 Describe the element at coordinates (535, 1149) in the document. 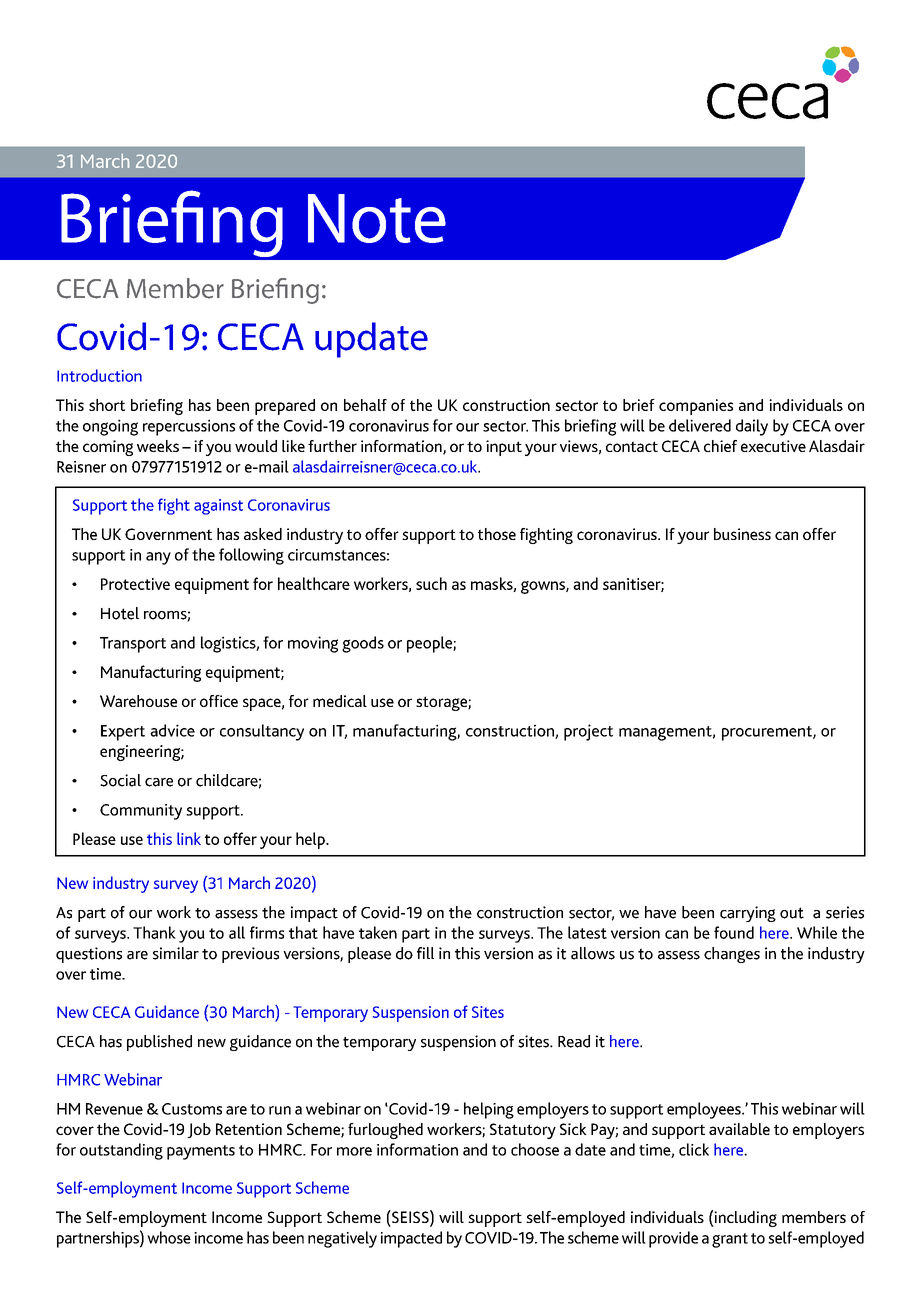

I see `choose` at that location.
